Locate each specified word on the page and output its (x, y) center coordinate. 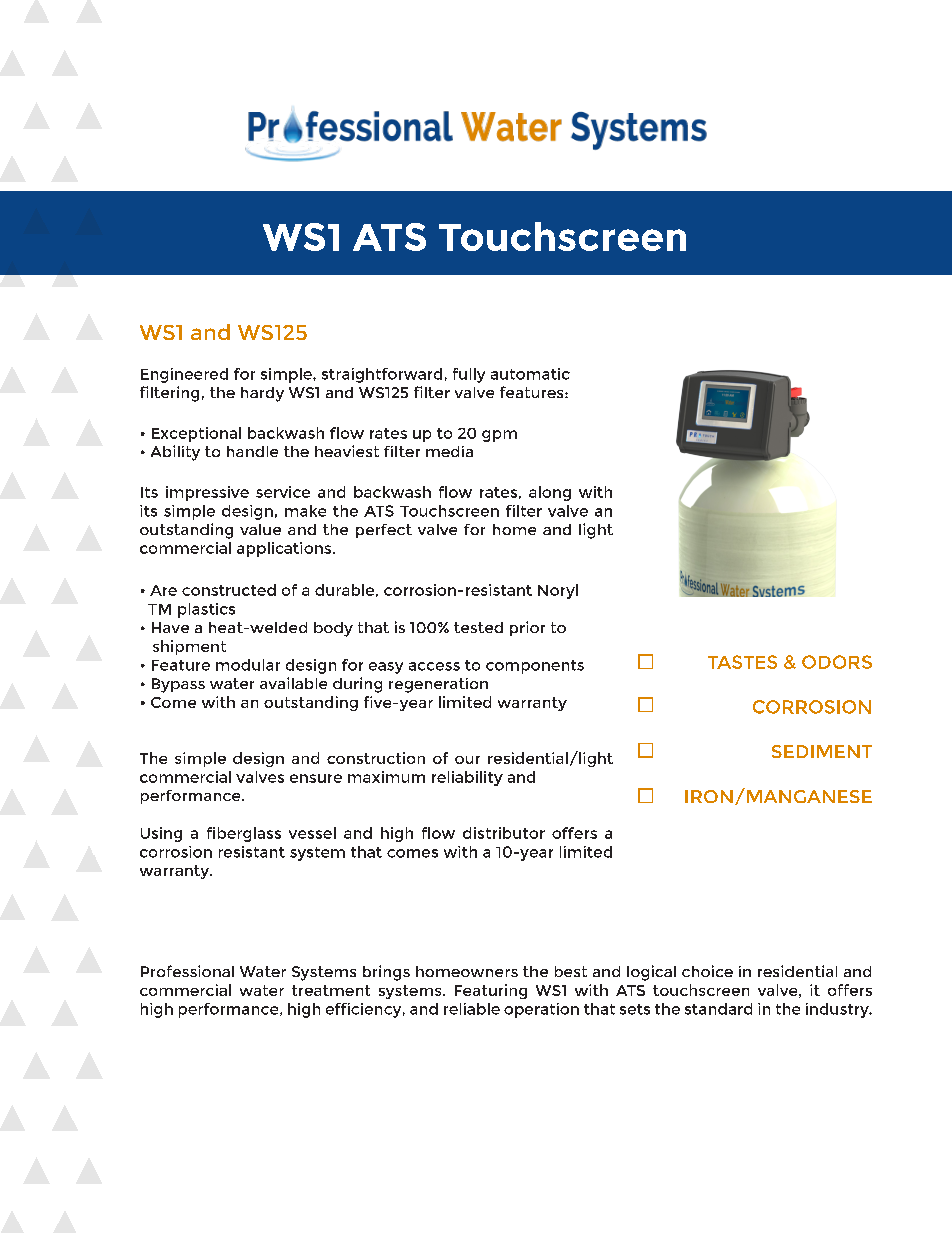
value (260, 529)
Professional (187, 971)
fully (469, 375)
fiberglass (244, 834)
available (293, 683)
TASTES (742, 662)
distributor (504, 833)
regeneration (438, 685)
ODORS (837, 662)
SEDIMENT (822, 751)
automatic (530, 374)
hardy (262, 394)
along (550, 493)
